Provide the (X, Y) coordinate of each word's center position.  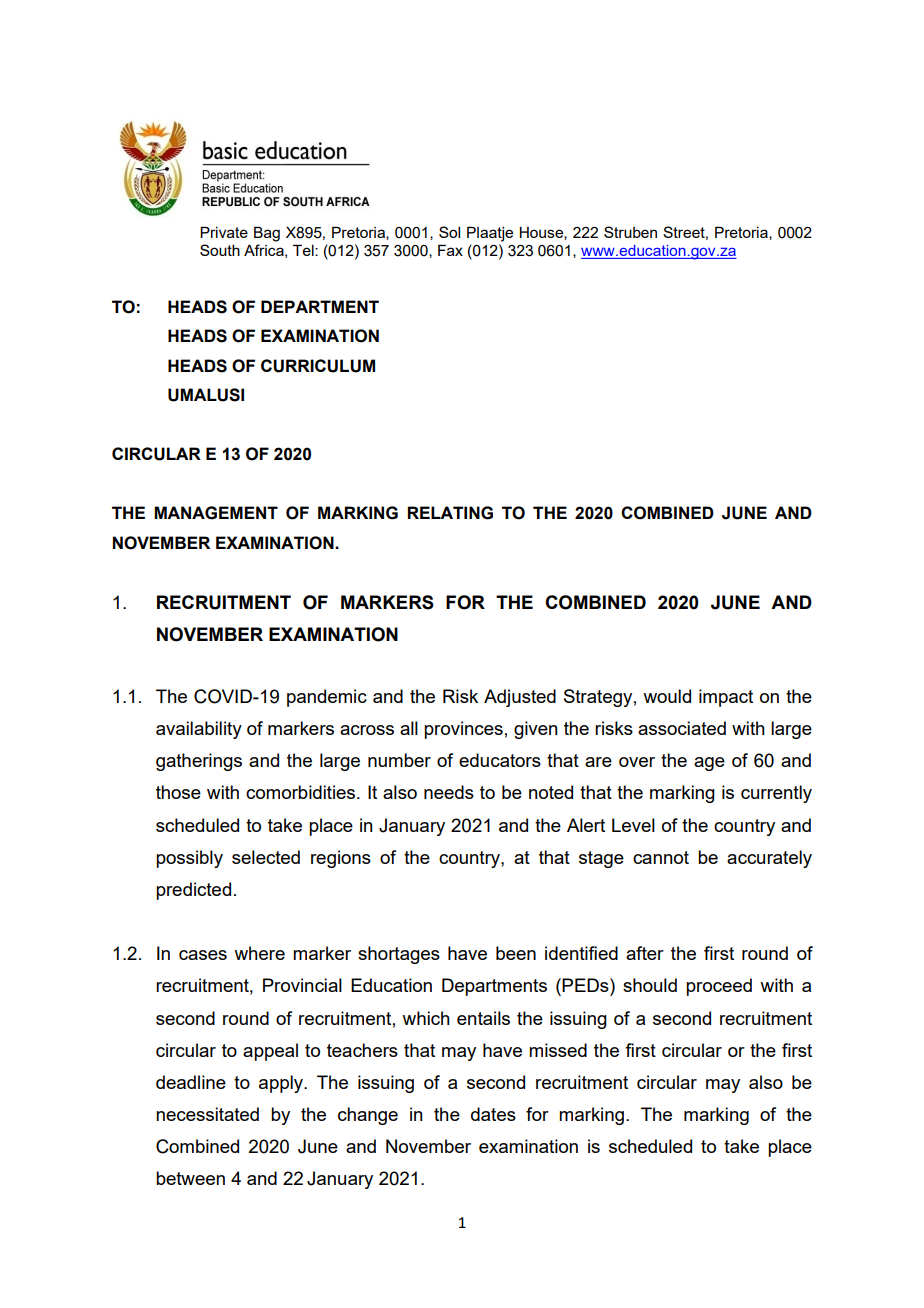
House (542, 233)
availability (199, 730)
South (220, 250)
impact (726, 698)
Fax (450, 250)
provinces (463, 730)
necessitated (207, 1114)
